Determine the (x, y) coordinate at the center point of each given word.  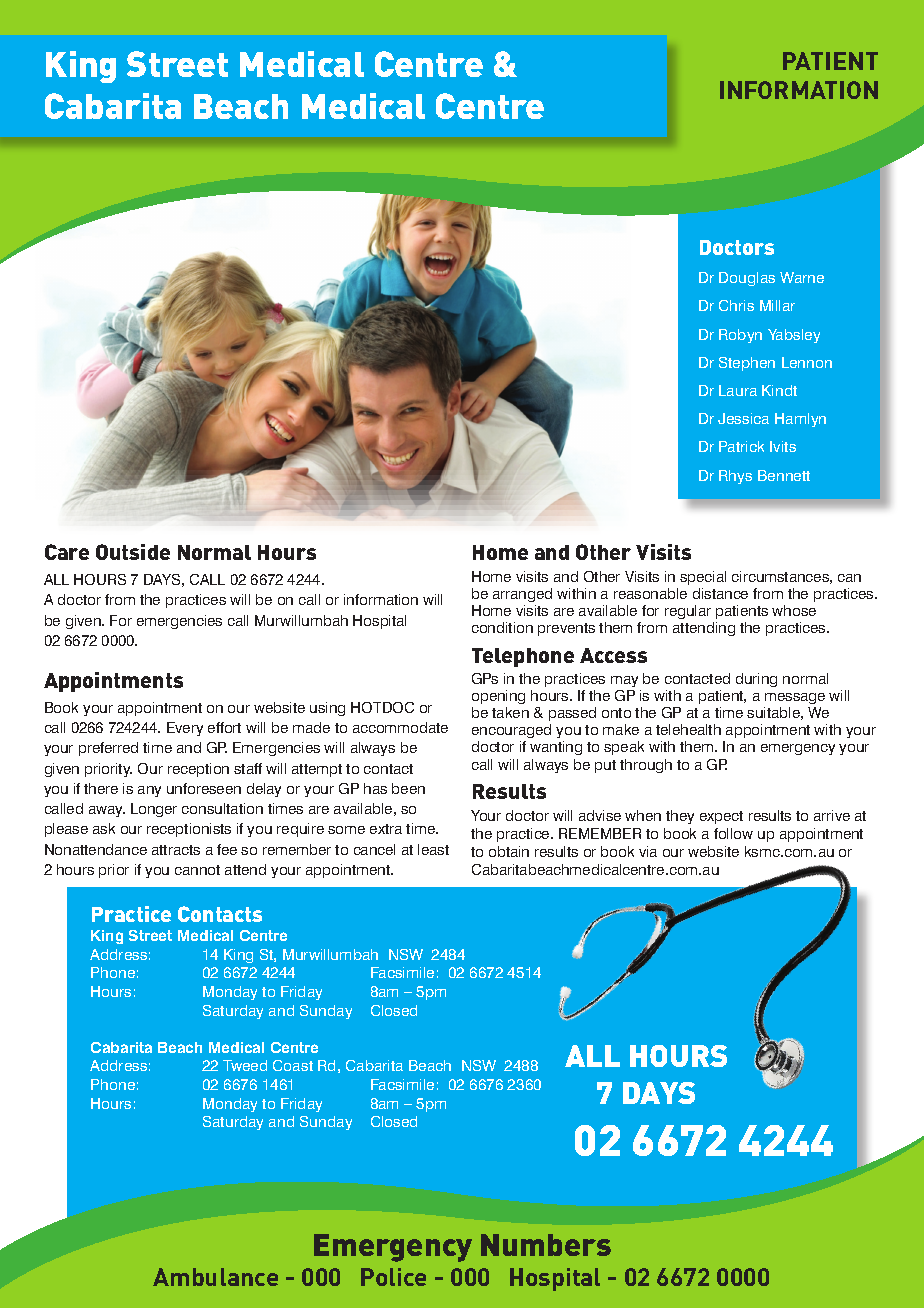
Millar (777, 305)
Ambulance (215, 1277)
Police (393, 1277)
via (648, 851)
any (149, 791)
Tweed (245, 1065)
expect (721, 817)
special (703, 578)
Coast (293, 1065)
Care (67, 552)
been (408, 788)
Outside (133, 552)
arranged (522, 595)
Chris (736, 305)
